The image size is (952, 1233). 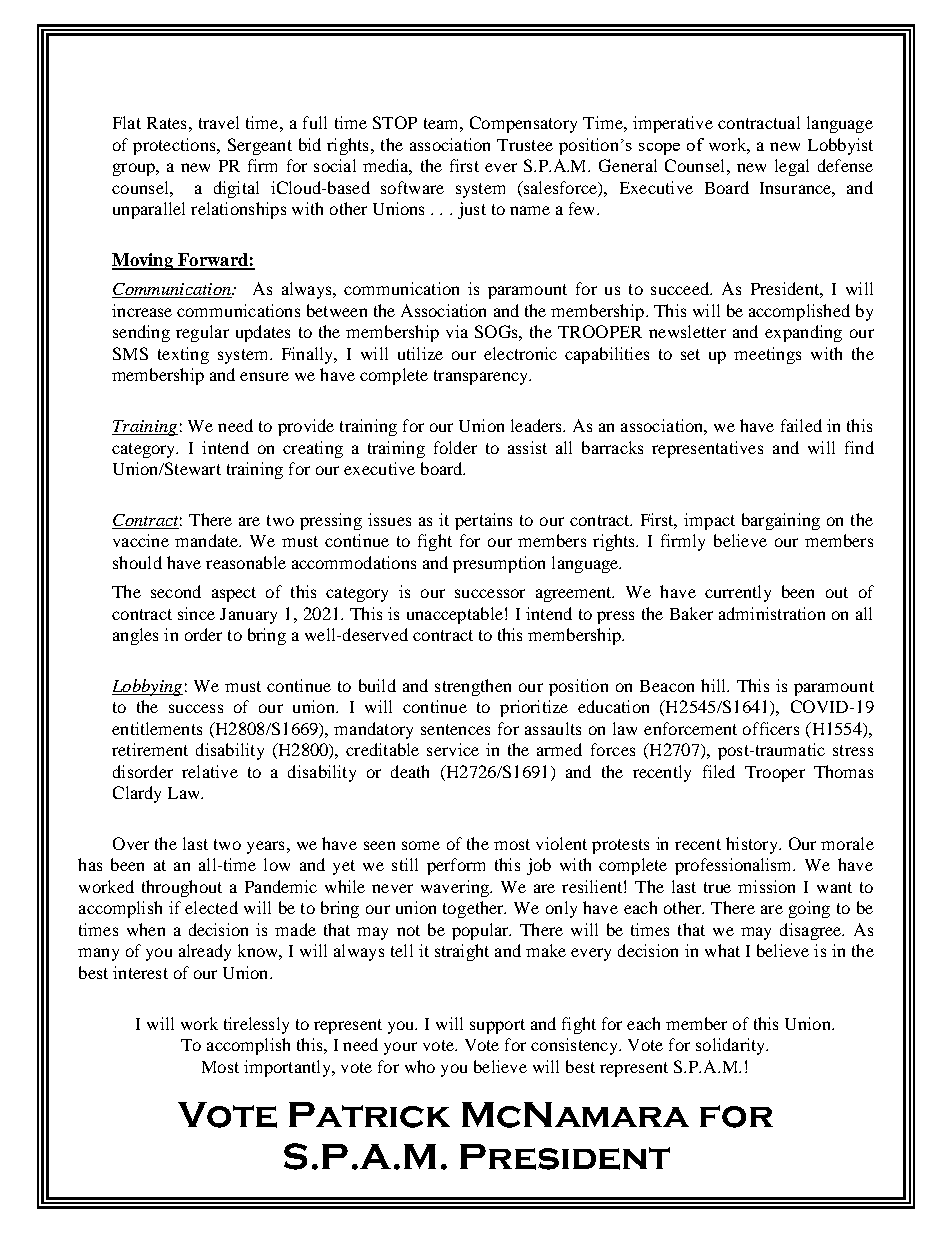 I want to click on service, so click(x=453, y=749).
